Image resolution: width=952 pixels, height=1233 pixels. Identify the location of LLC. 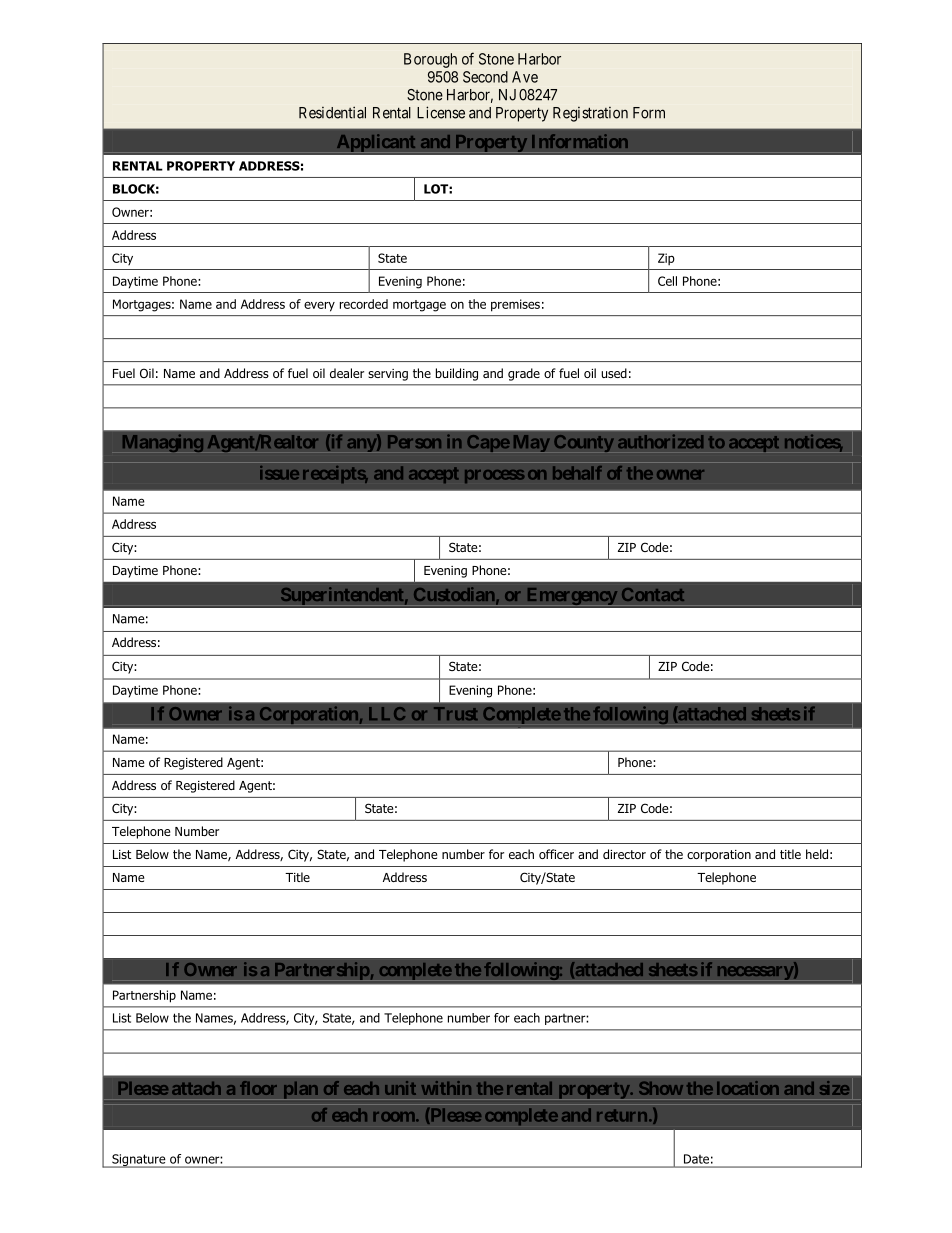
(387, 713).
